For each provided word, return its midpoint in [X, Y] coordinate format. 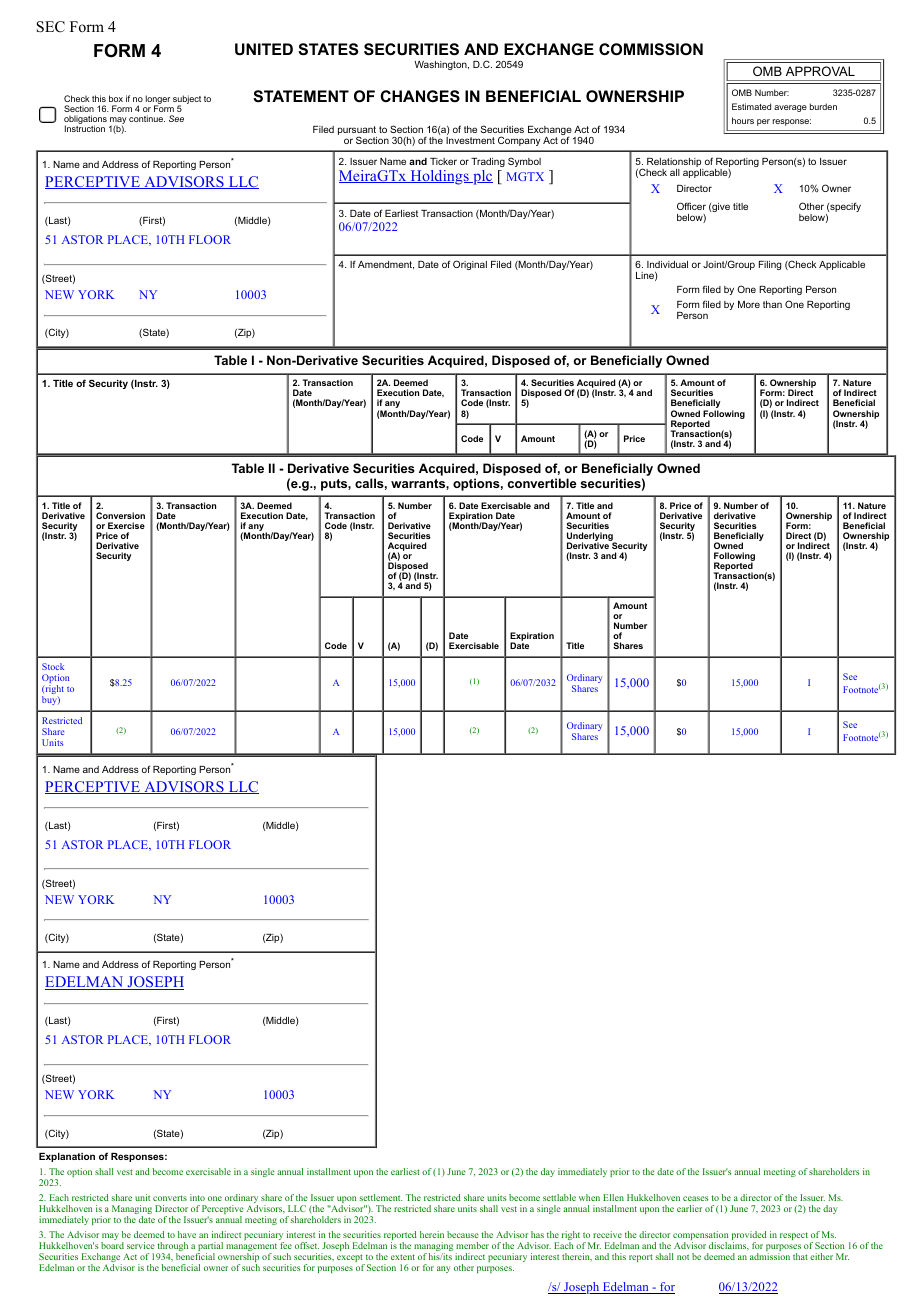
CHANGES [420, 96]
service [141, 1245]
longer [158, 100]
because [463, 1234]
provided [749, 1237]
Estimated [751, 106]
